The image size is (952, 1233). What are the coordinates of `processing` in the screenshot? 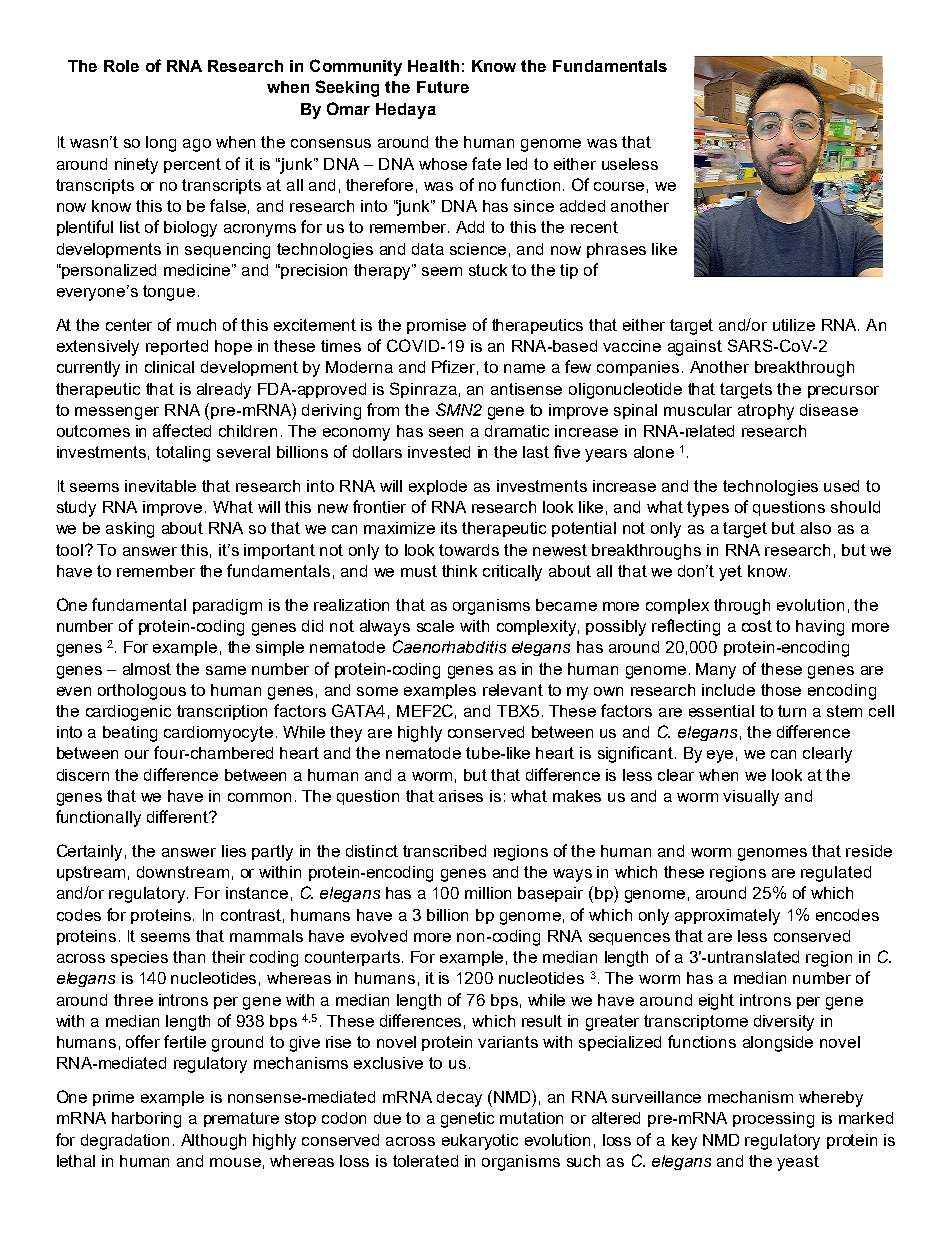 It's located at (773, 1120).
